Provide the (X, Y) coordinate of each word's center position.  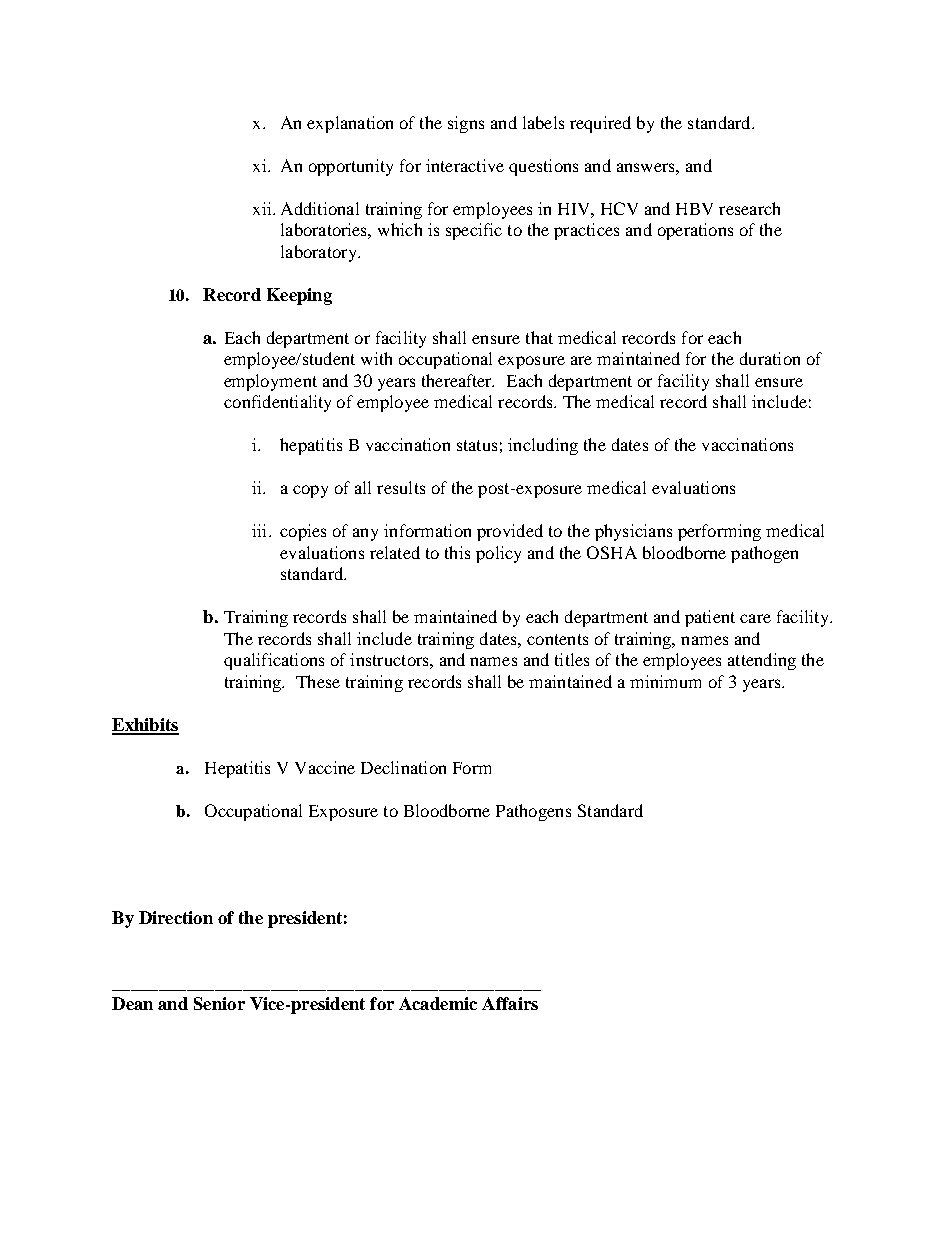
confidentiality (277, 403)
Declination (403, 767)
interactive (465, 165)
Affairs (510, 1003)
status (477, 445)
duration (770, 358)
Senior (219, 1003)
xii (263, 208)
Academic (438, 1003)
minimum (665, 681)
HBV (694, 209)
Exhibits (145, 726)
